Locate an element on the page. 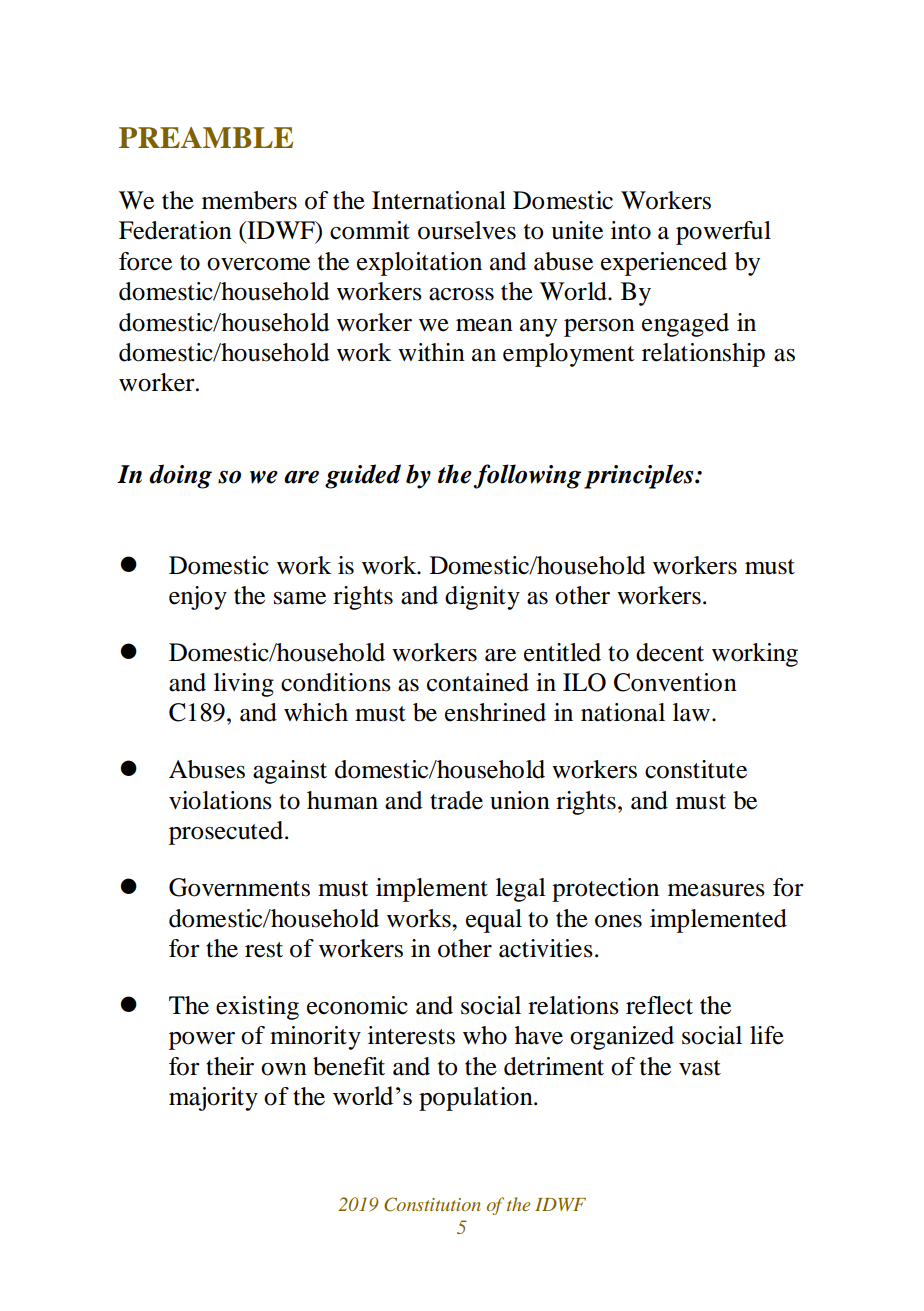  ourselves is located at coordinates (467, 230).
